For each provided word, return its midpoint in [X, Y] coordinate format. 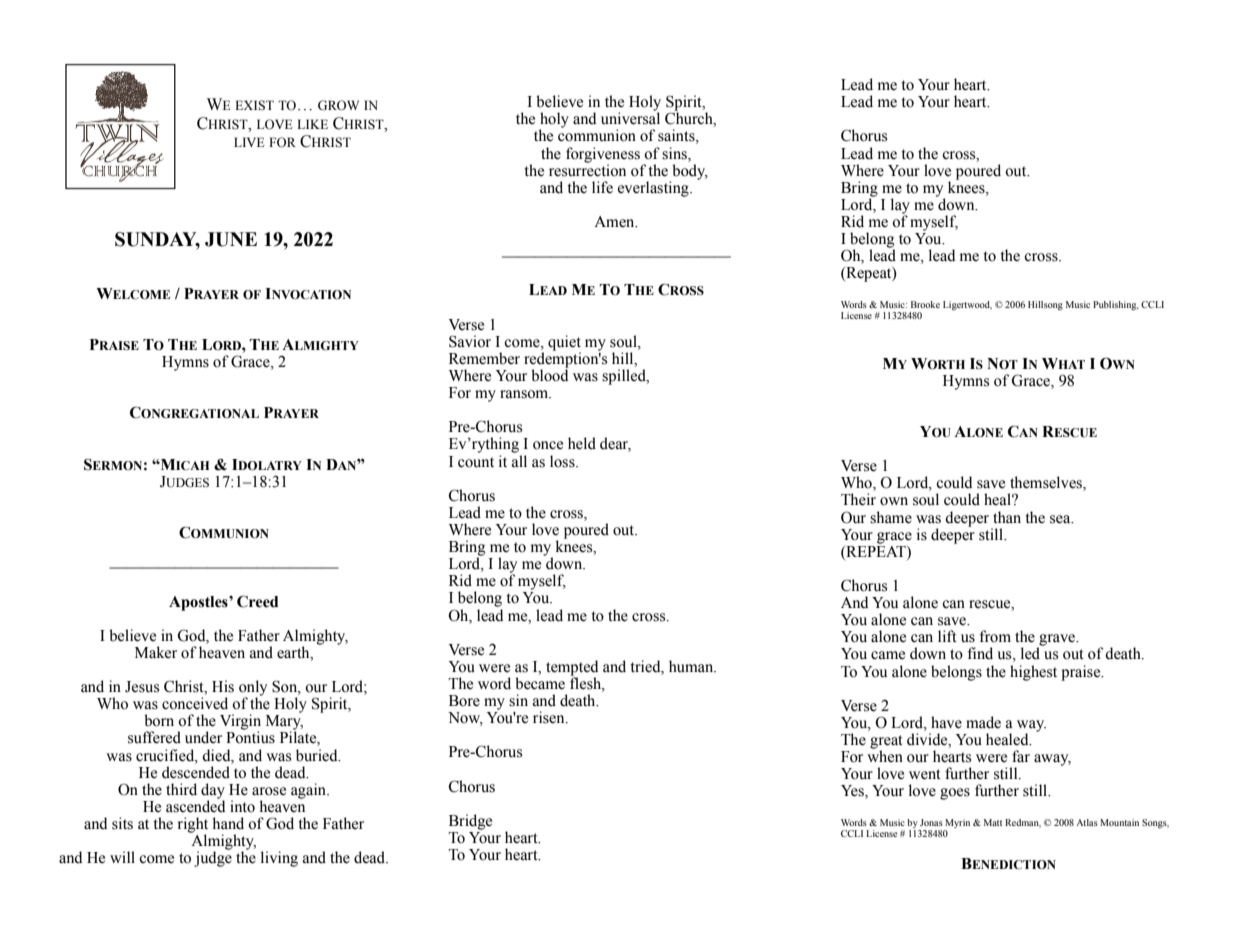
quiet [564, 344]
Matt [993, 822]
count [476, 462]
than [1007, 517]
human [692, 666]
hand [228, 823]
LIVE [249, 142]
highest [1033, 673]
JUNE [231, 239]
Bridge [470, 822]
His [223, 686]
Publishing [1116, 306]
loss [563, 461]
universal [630, 118]
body [689, 173]
